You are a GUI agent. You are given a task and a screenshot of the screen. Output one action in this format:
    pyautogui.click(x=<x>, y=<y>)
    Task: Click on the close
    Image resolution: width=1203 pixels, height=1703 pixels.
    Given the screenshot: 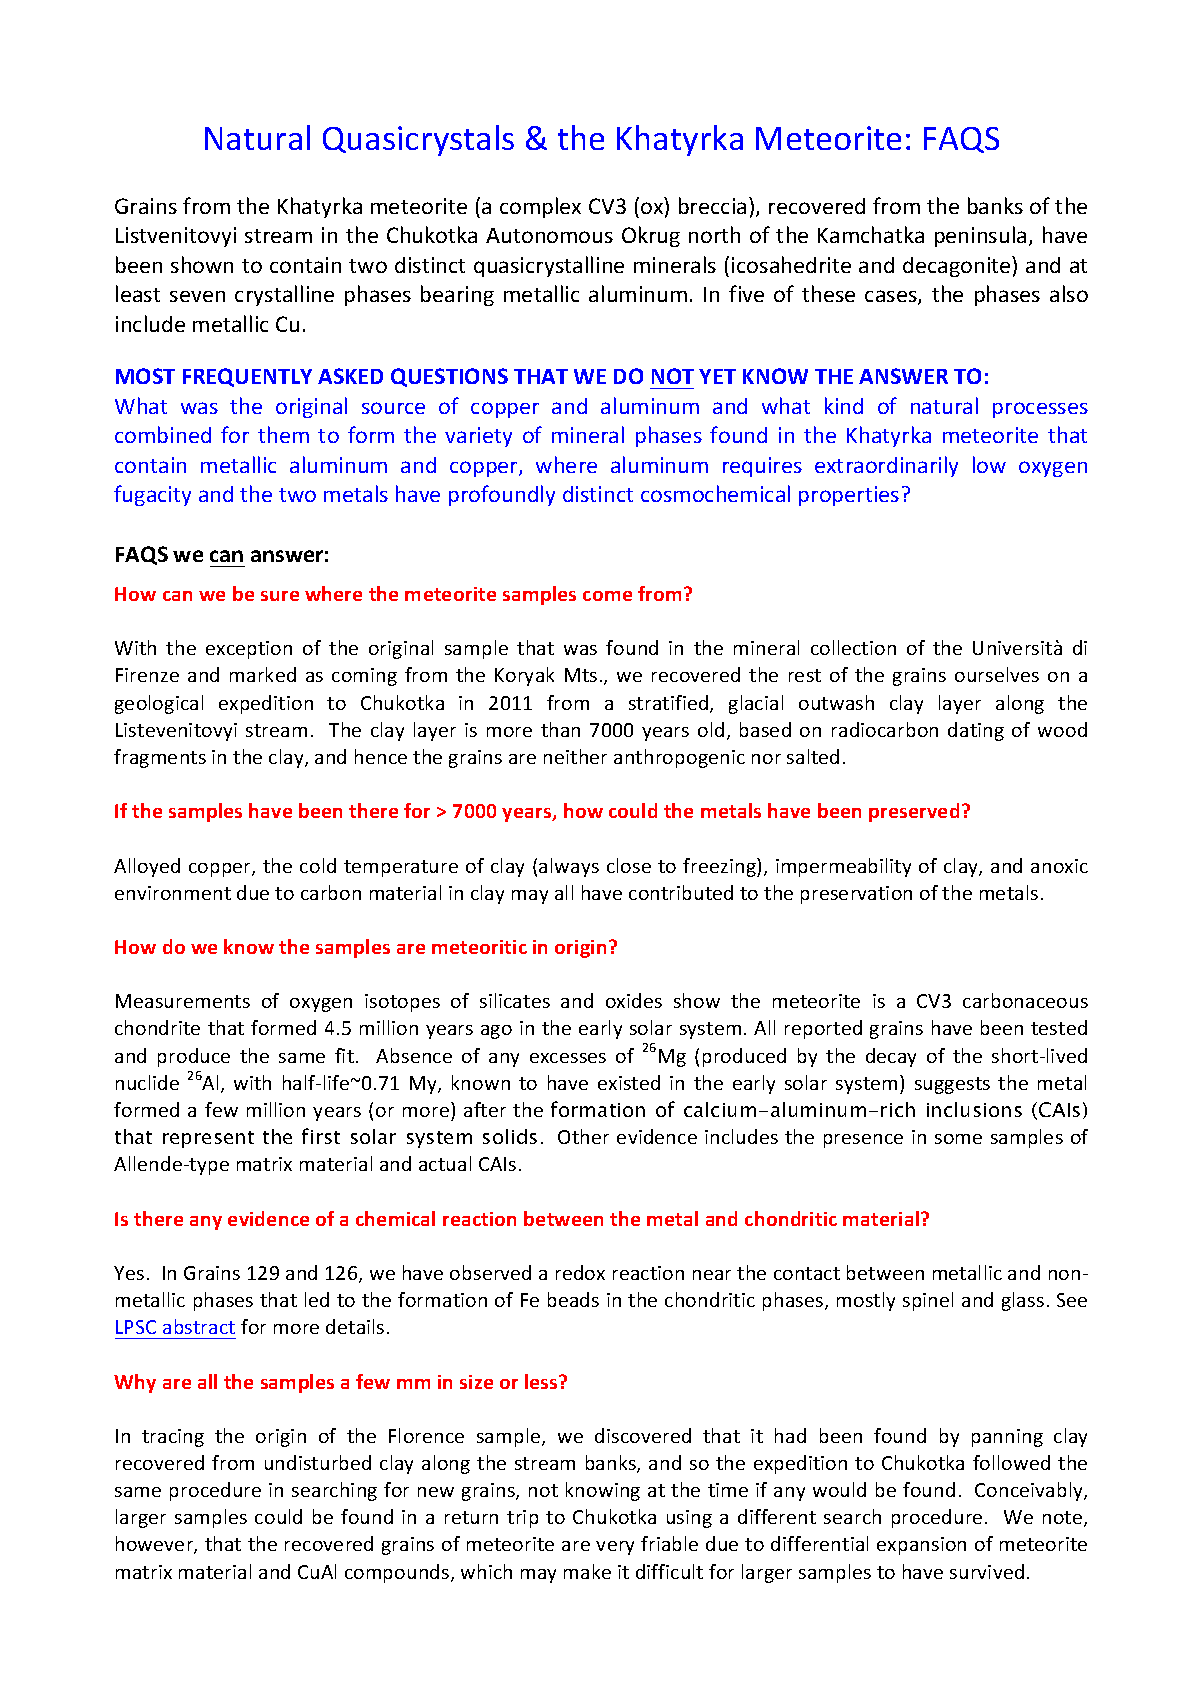 What is the action you would take?
    pyautogui.click(x=629, y=865)
